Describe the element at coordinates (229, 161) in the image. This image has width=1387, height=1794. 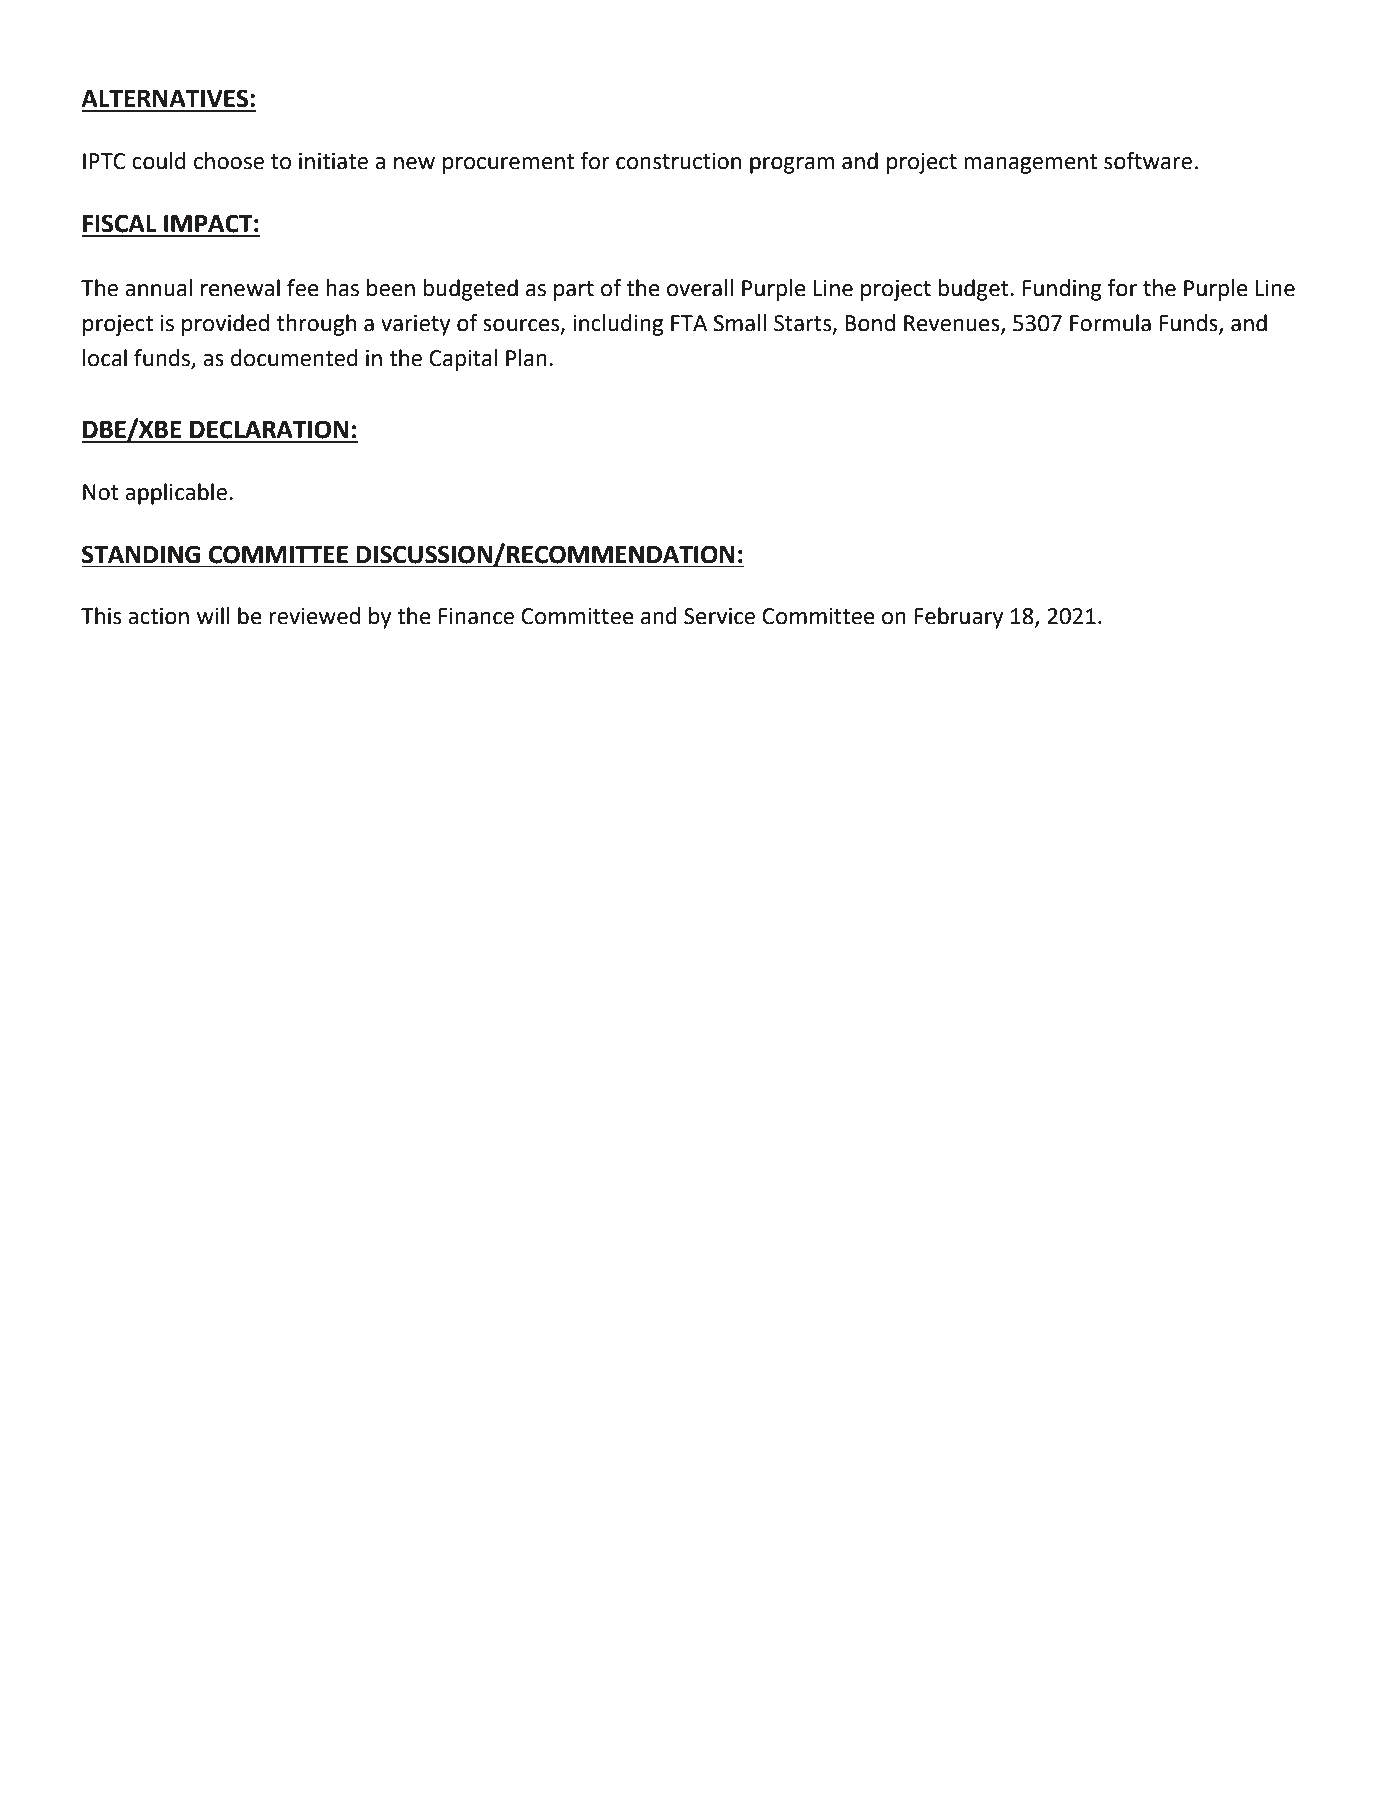
I see `choose` at that location.
